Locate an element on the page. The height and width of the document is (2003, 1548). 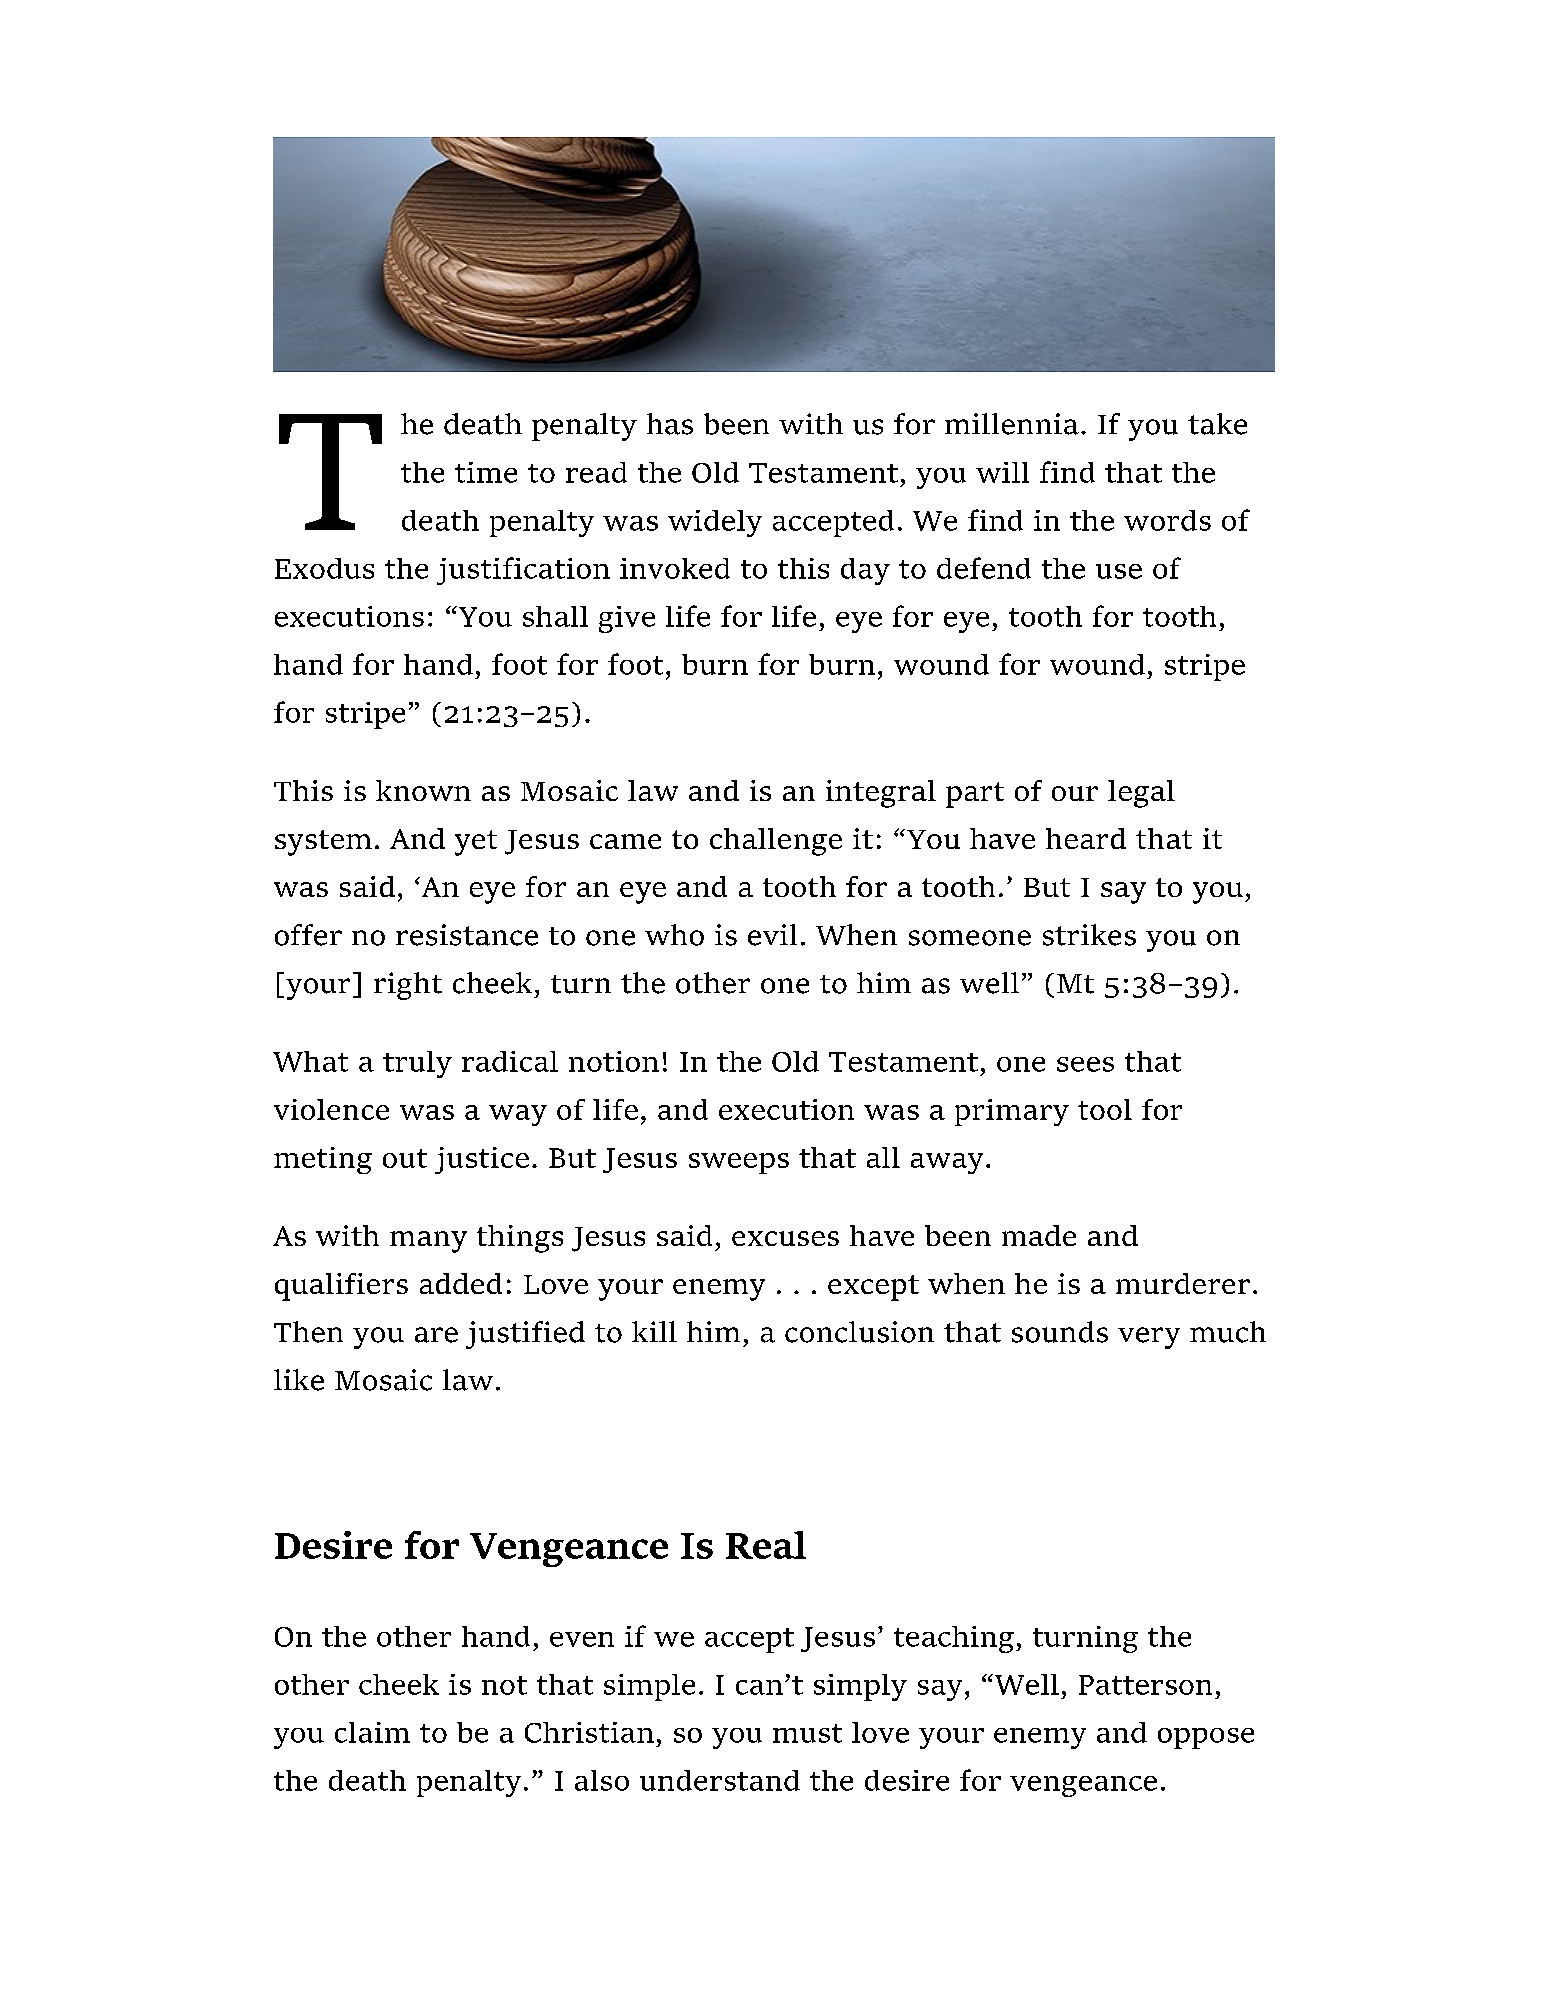
Patterson is located at coordinates (1145, 1685).
